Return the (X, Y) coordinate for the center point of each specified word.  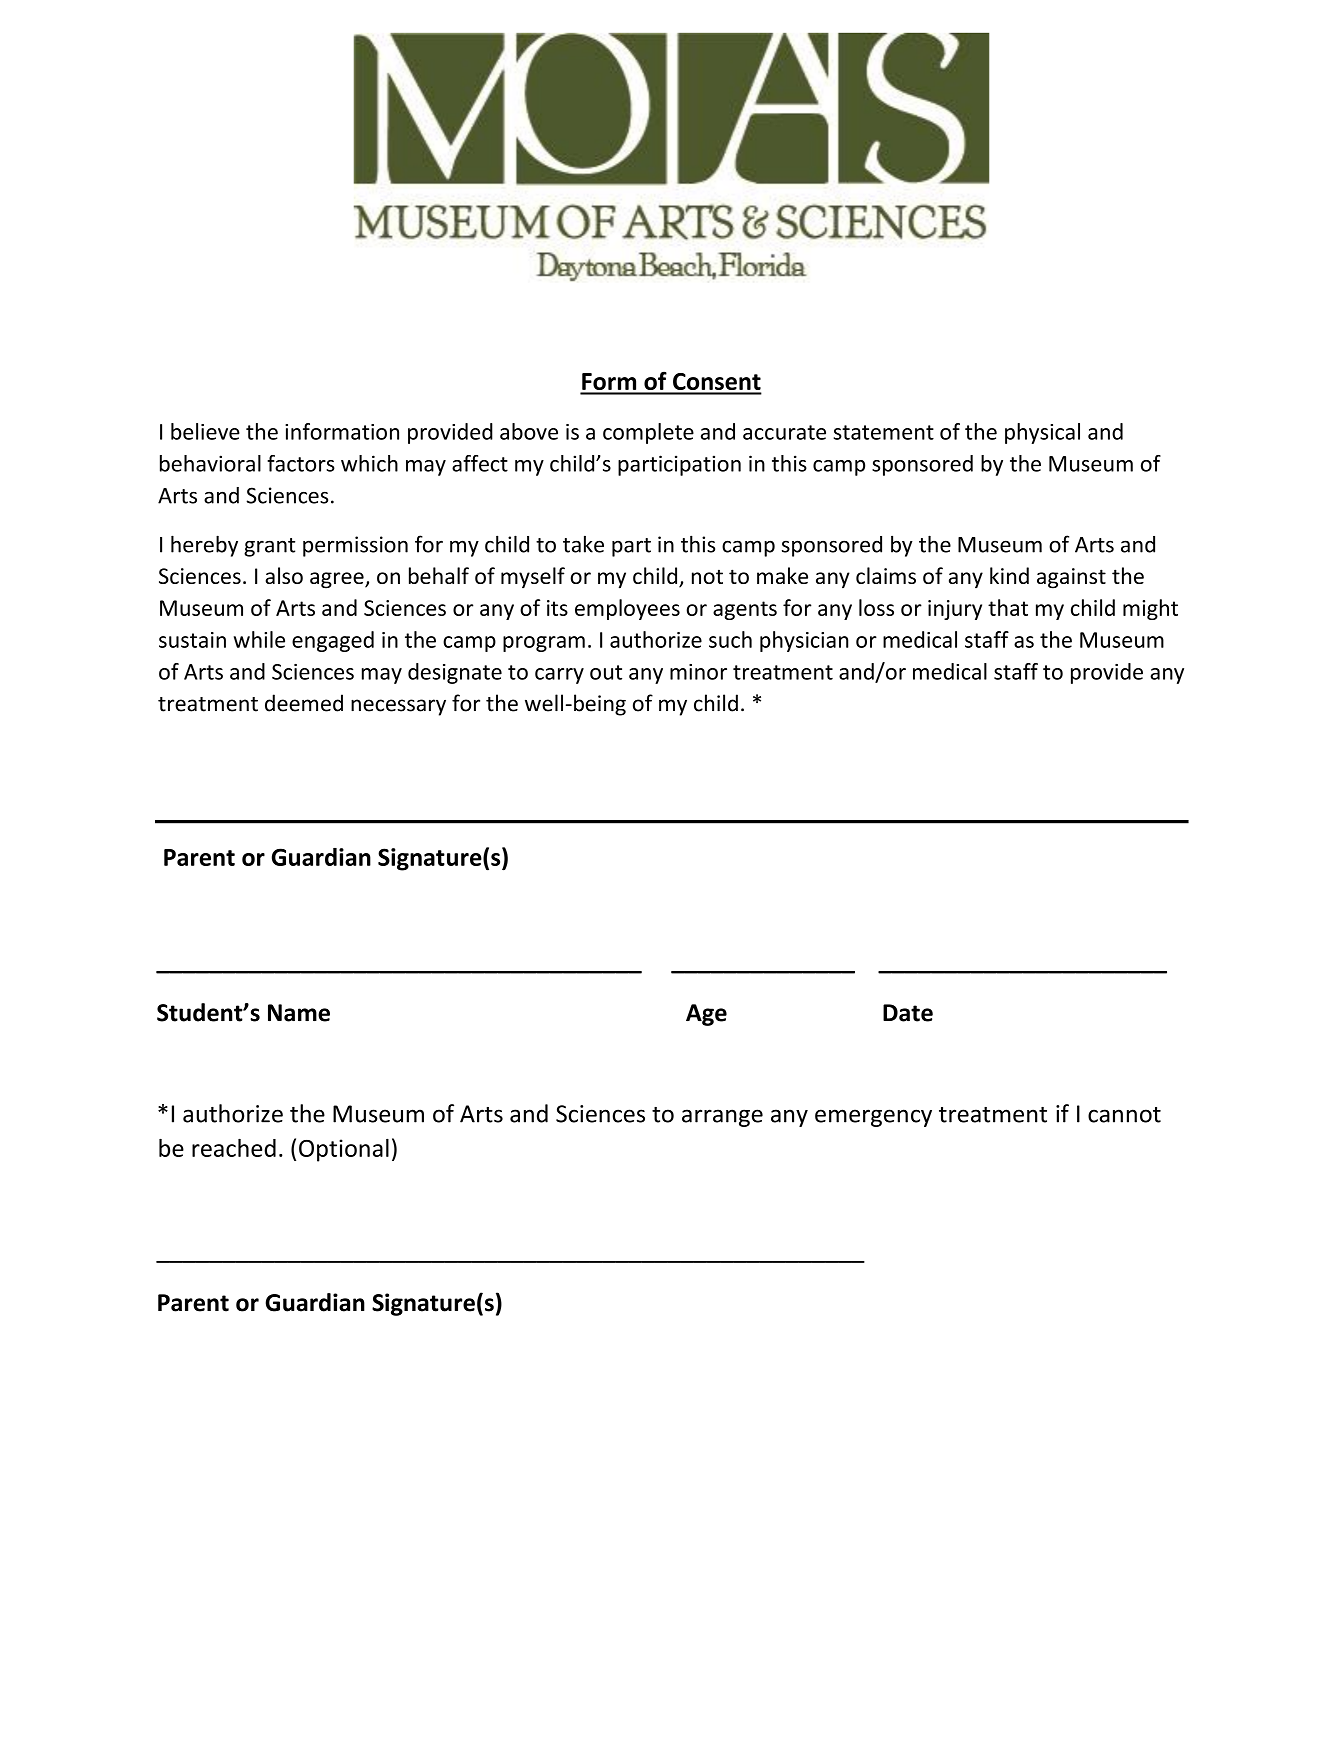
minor (698, 672)
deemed (304, 703)
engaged (333, 641)
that (1008, 607)
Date (908, 1013)
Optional (344, 1150)
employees (627, 609)
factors (301, 463)
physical (1042, 433)
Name (299, 1013)
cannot (1124, 1115)
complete (648, 433)
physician (804, 641)
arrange (722, 1118)
